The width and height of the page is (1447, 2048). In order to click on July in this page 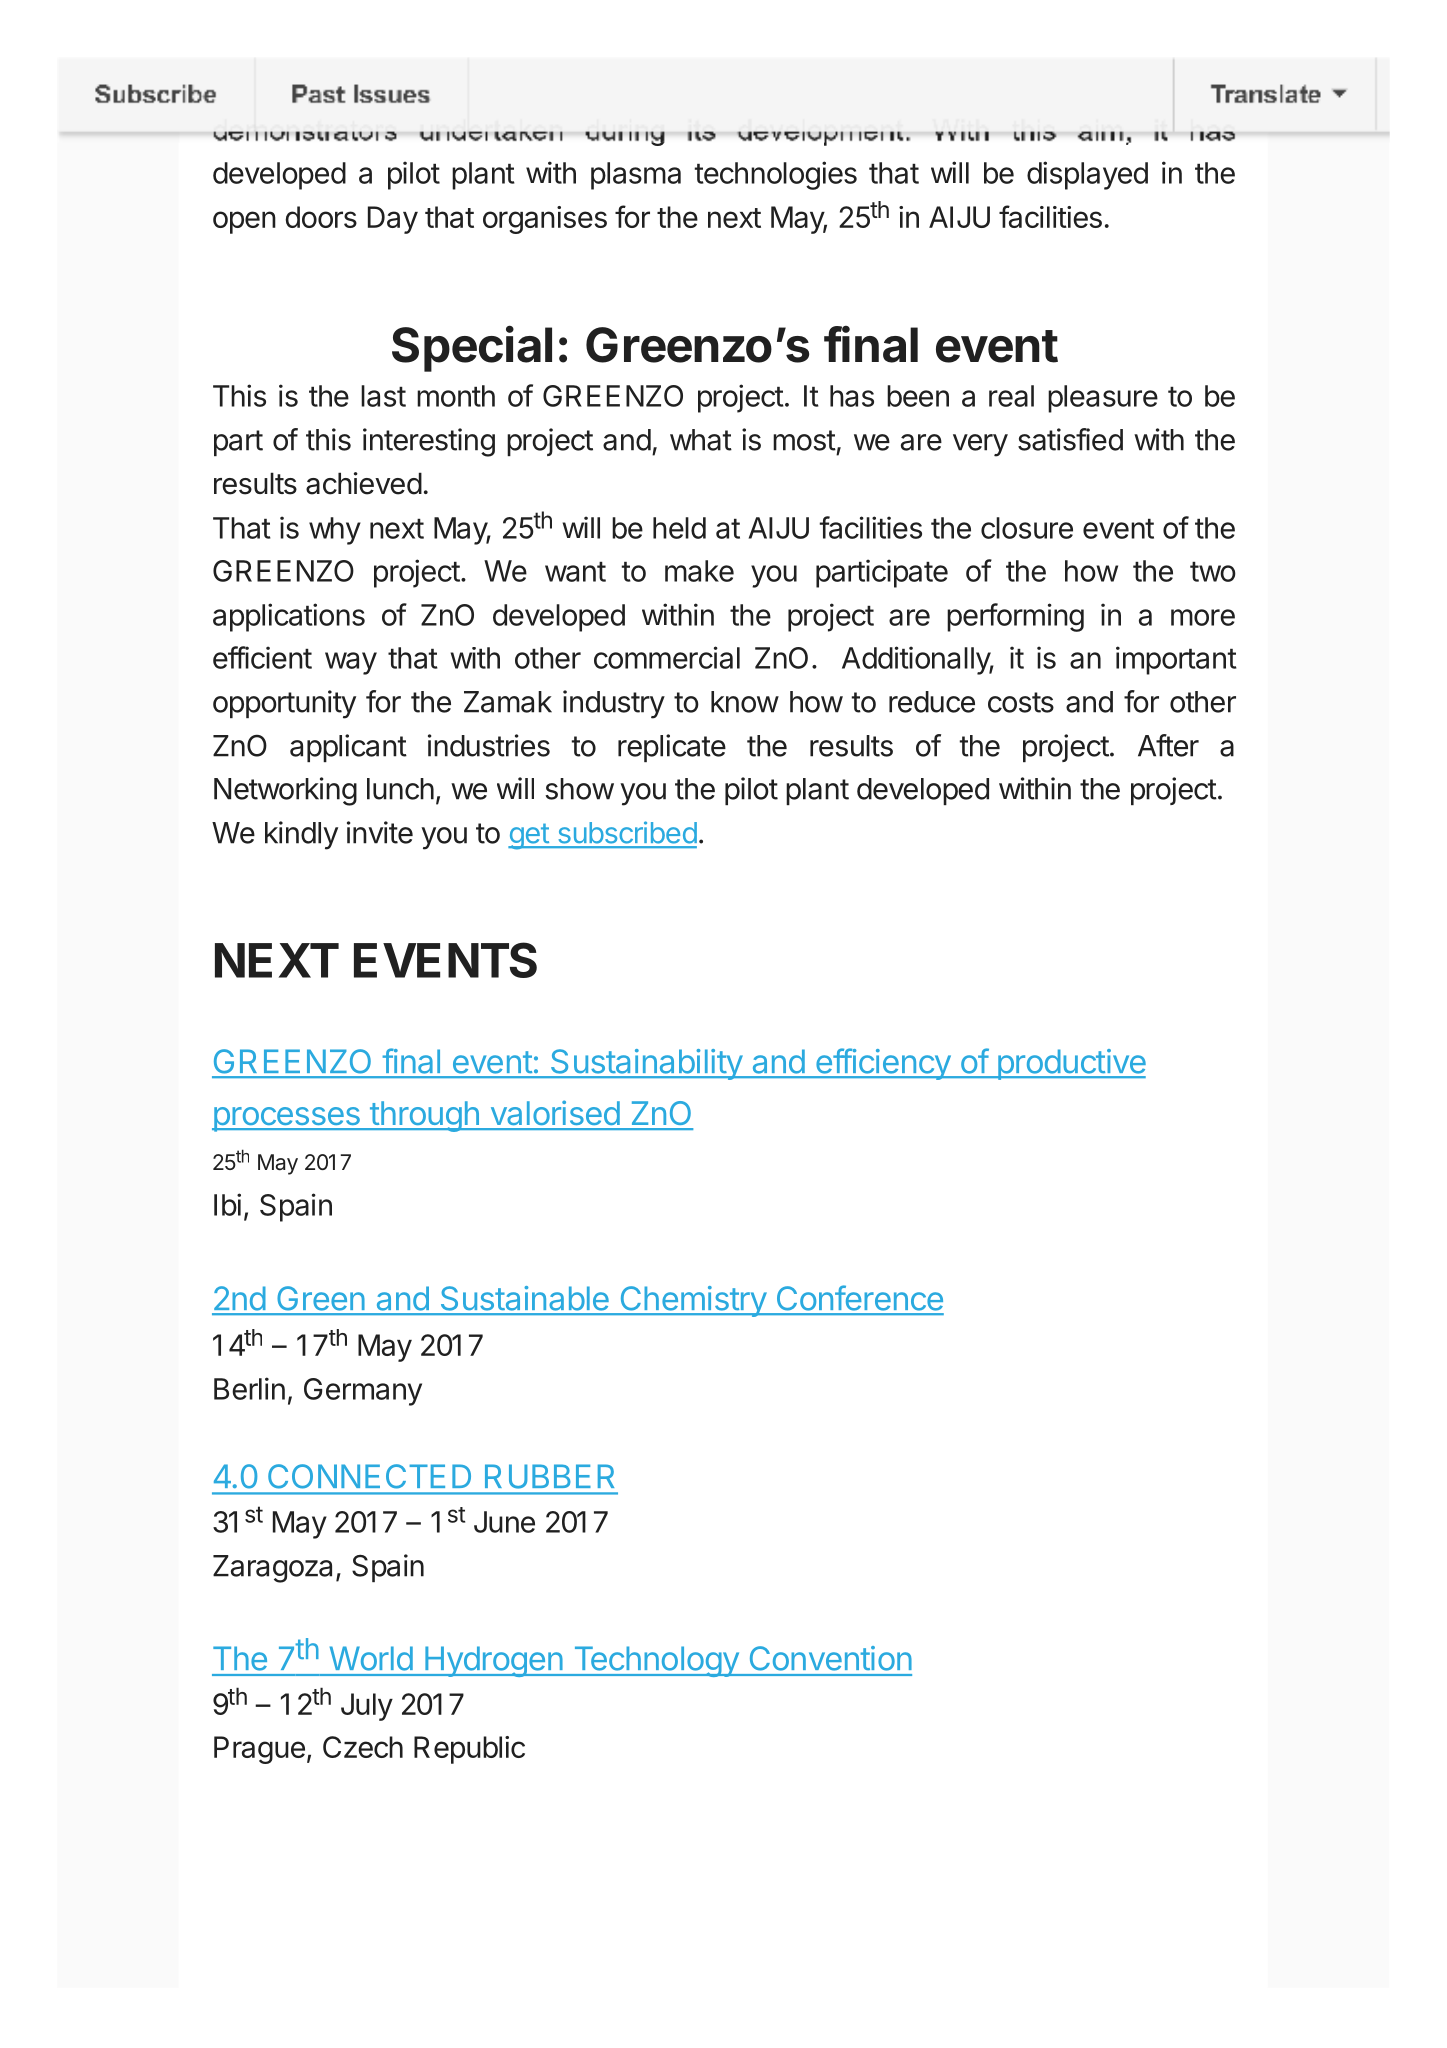, I will do `click(367, 1707)`.
